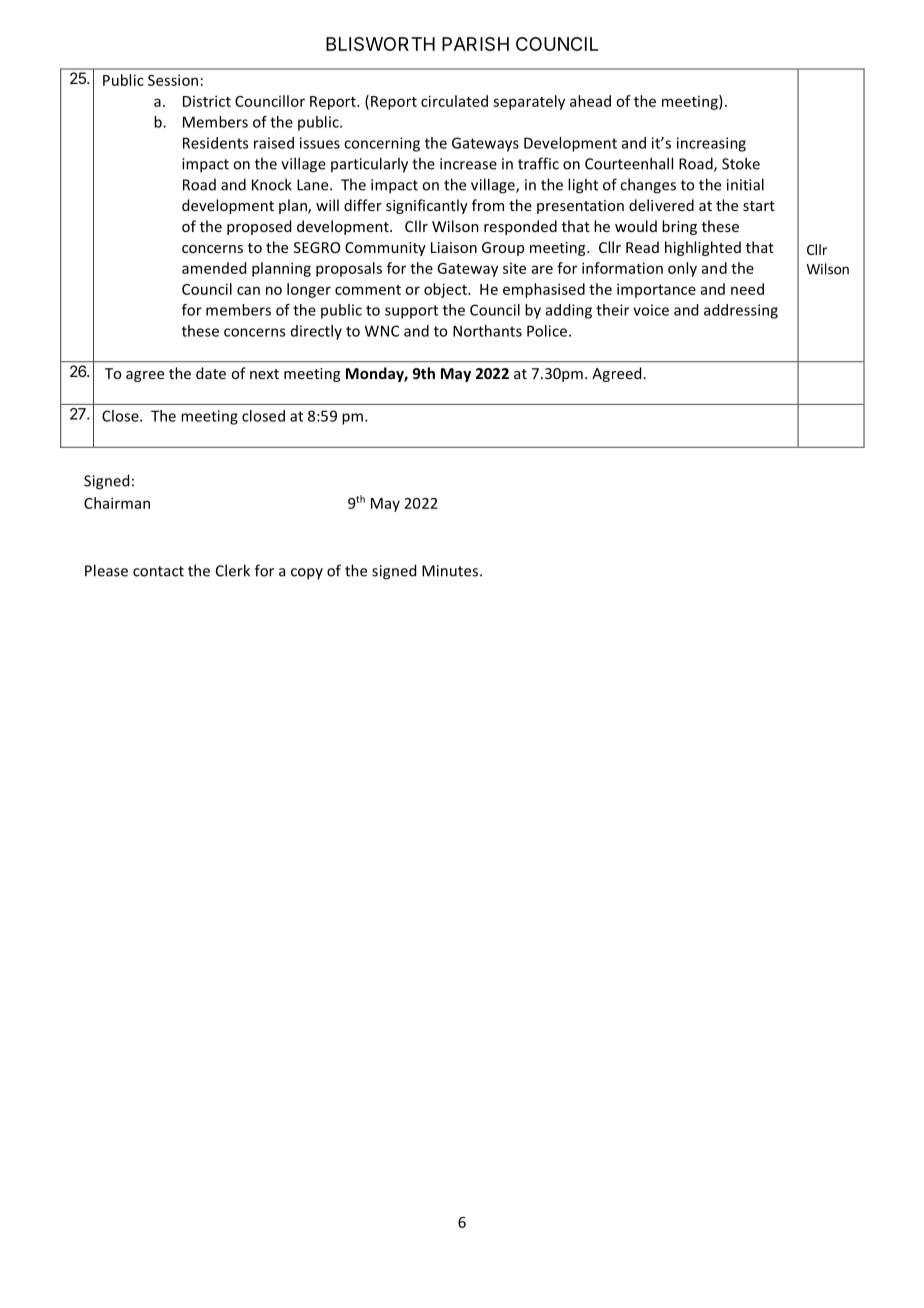 The image size is (924, 1308). Describe the element at coordinates (590, 101) in the screenshot. I see `ahead` at that location.
